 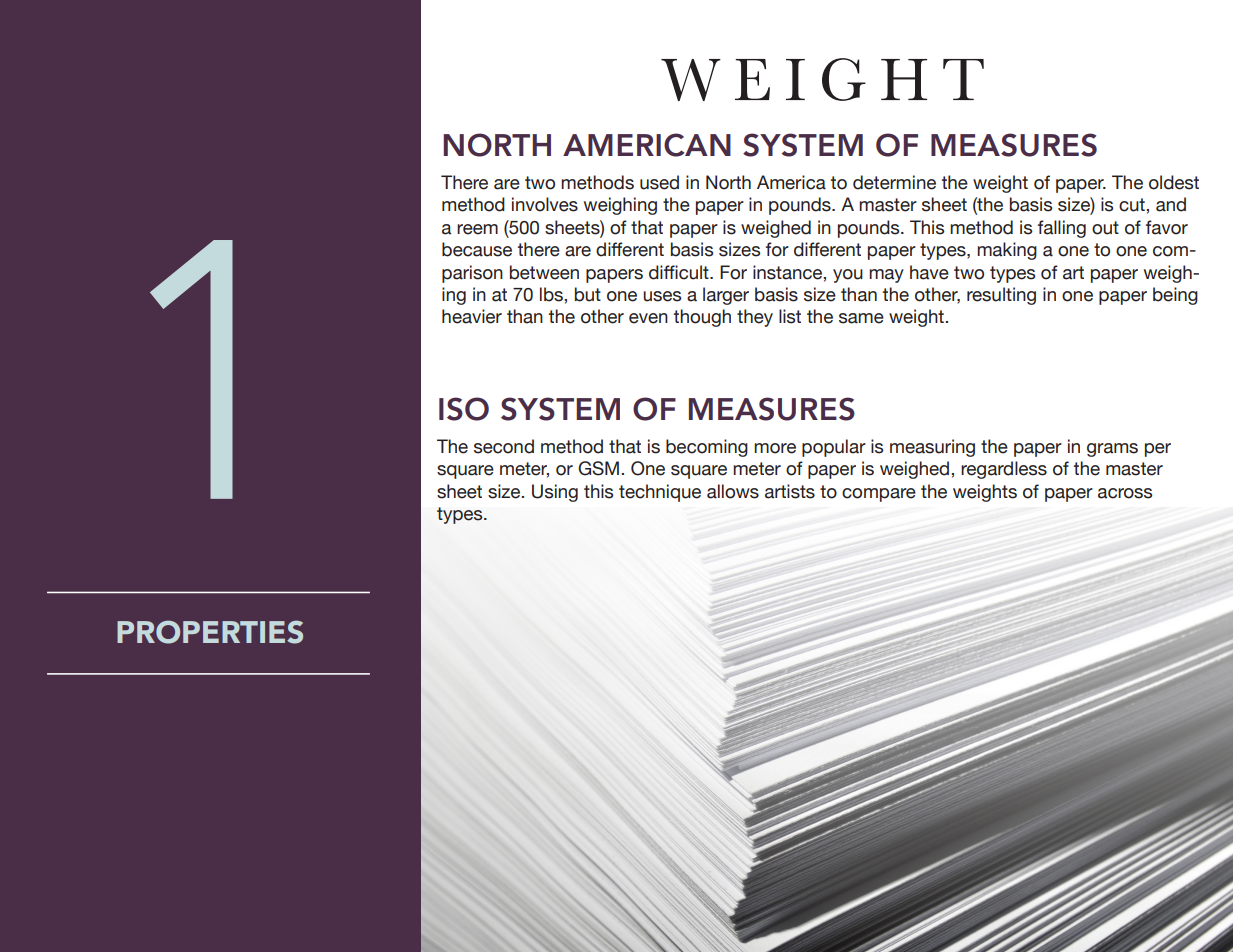 I want to click on cut, so click(x=1133, y=205).
